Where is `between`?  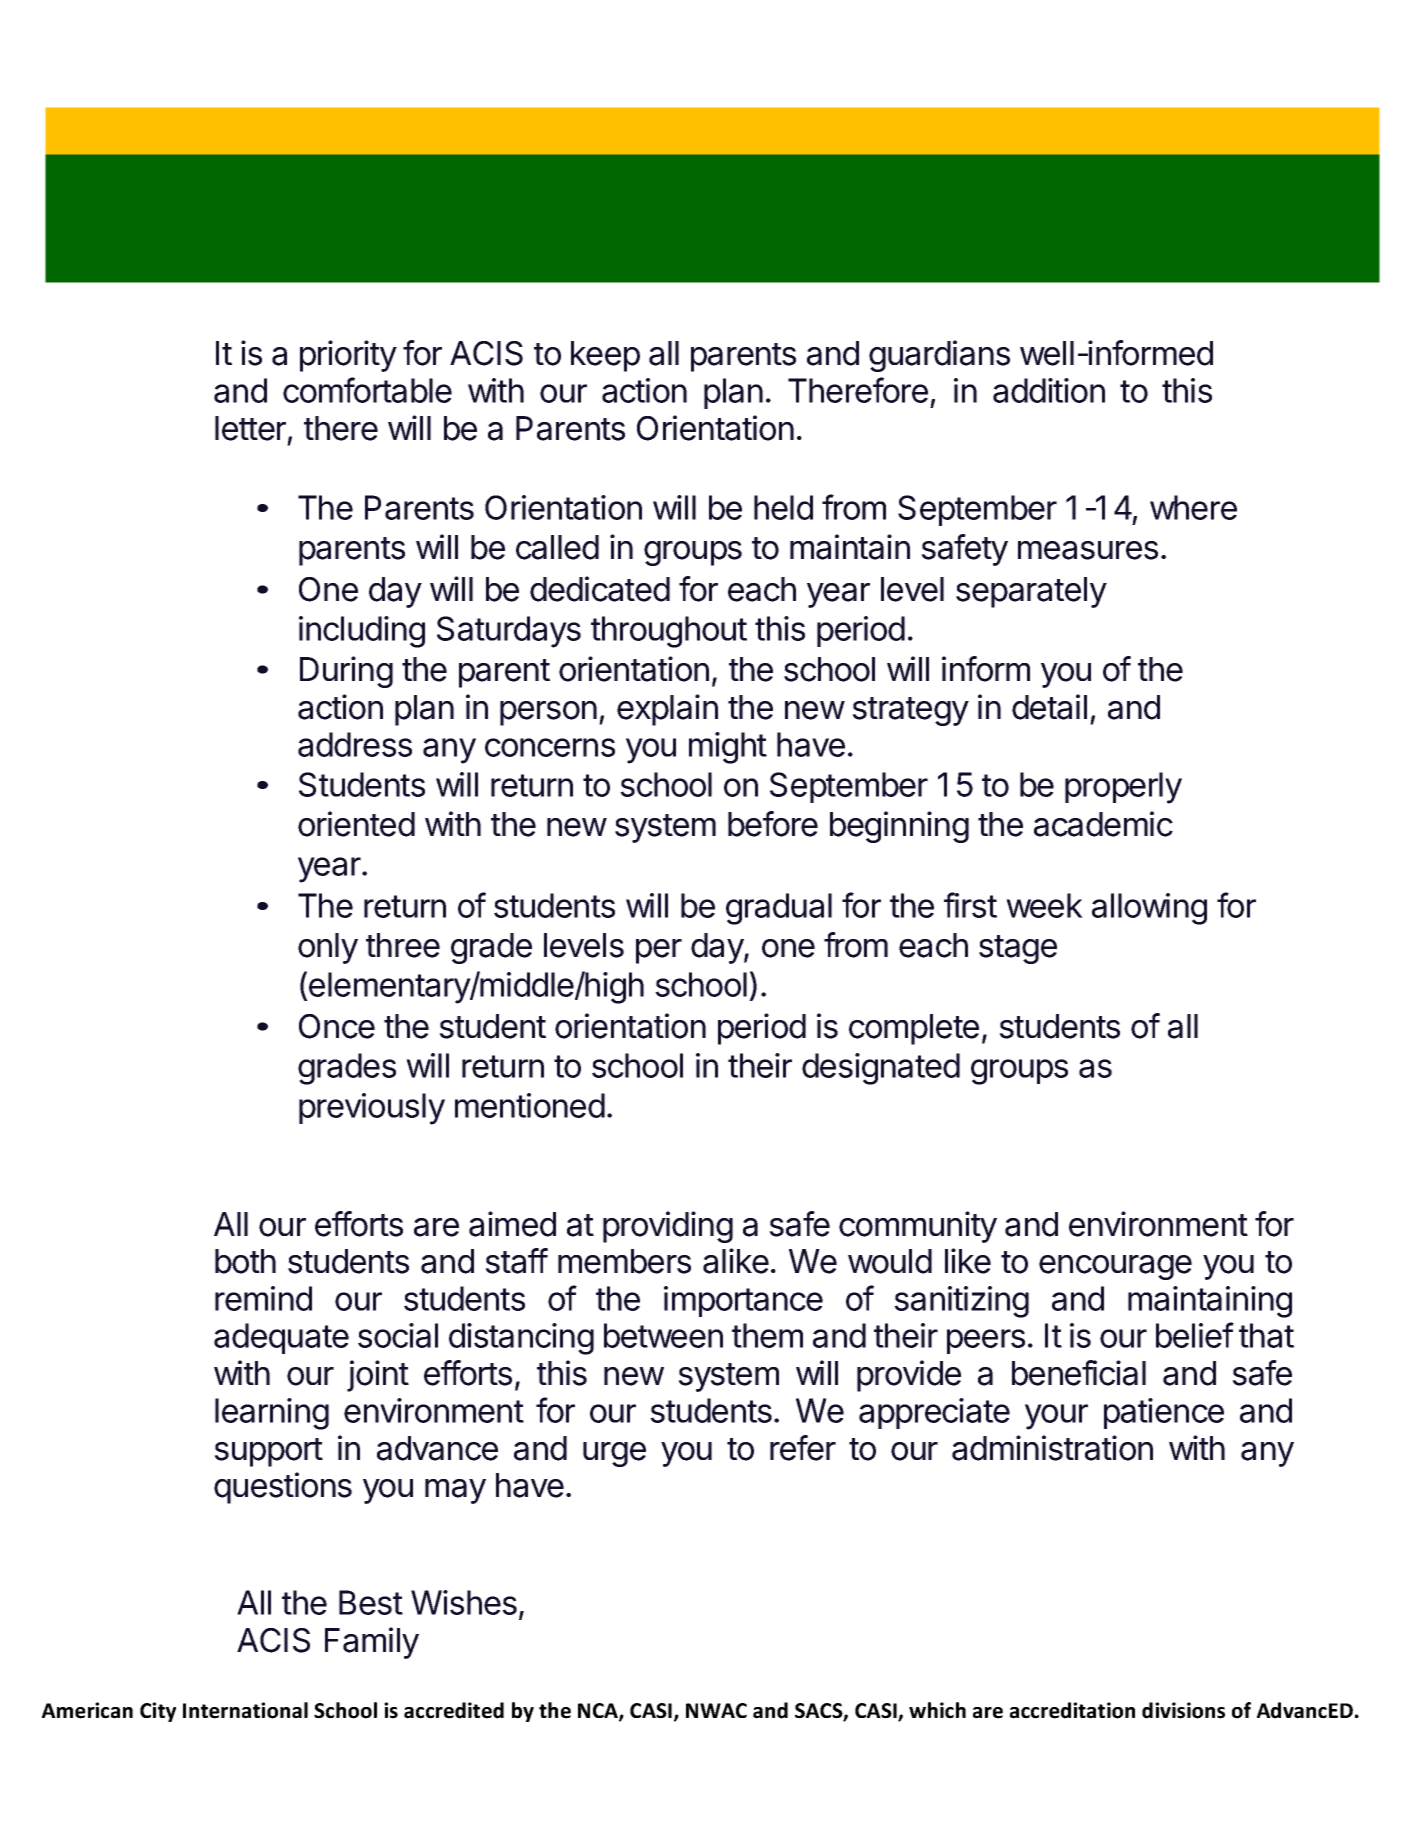
between is located at coordinates (663, 1335).
